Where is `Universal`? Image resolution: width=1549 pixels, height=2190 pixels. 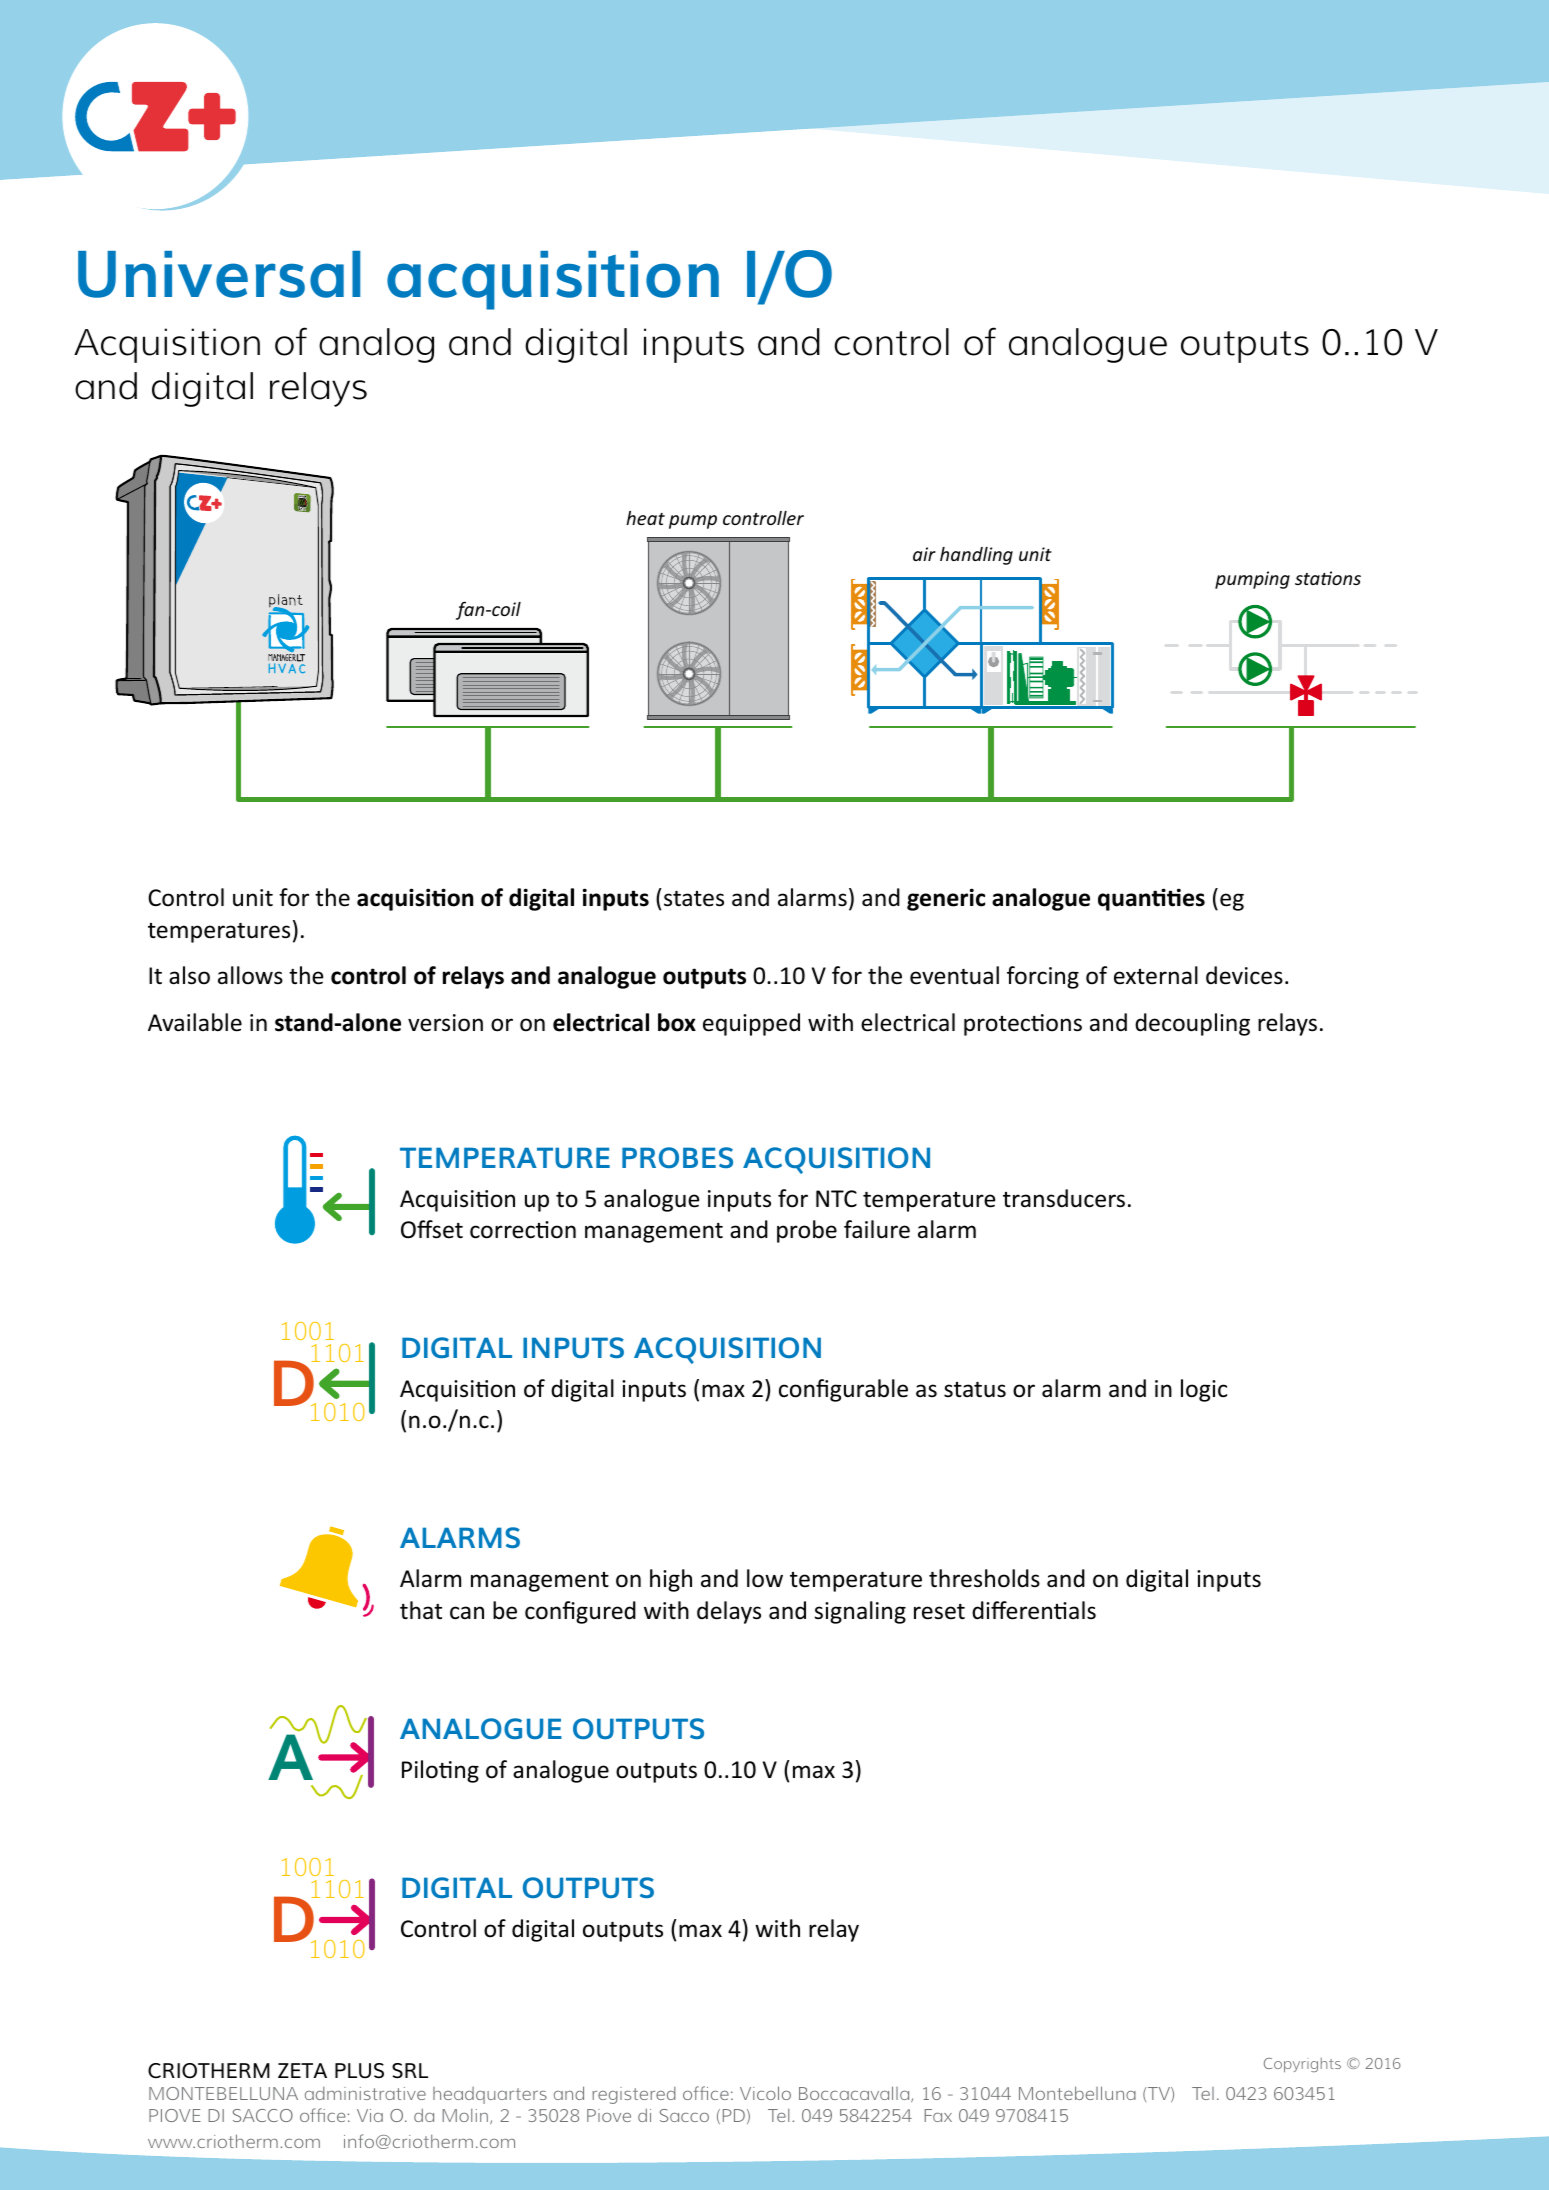
Universal is located at coordinates (219, 274).
